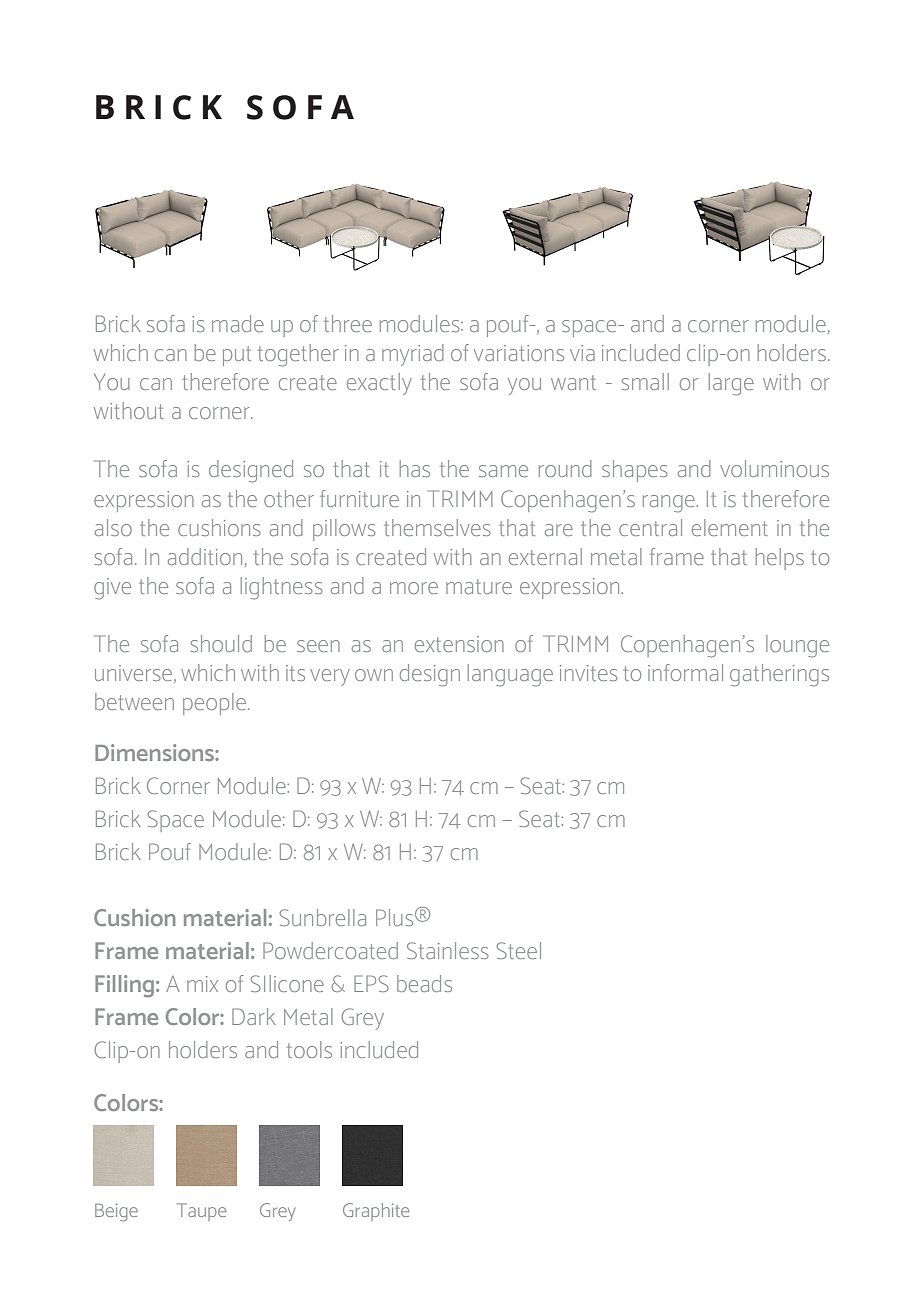  Describe the element at coordinates (731, 384) in the screenshot. I see `large` at that location.
